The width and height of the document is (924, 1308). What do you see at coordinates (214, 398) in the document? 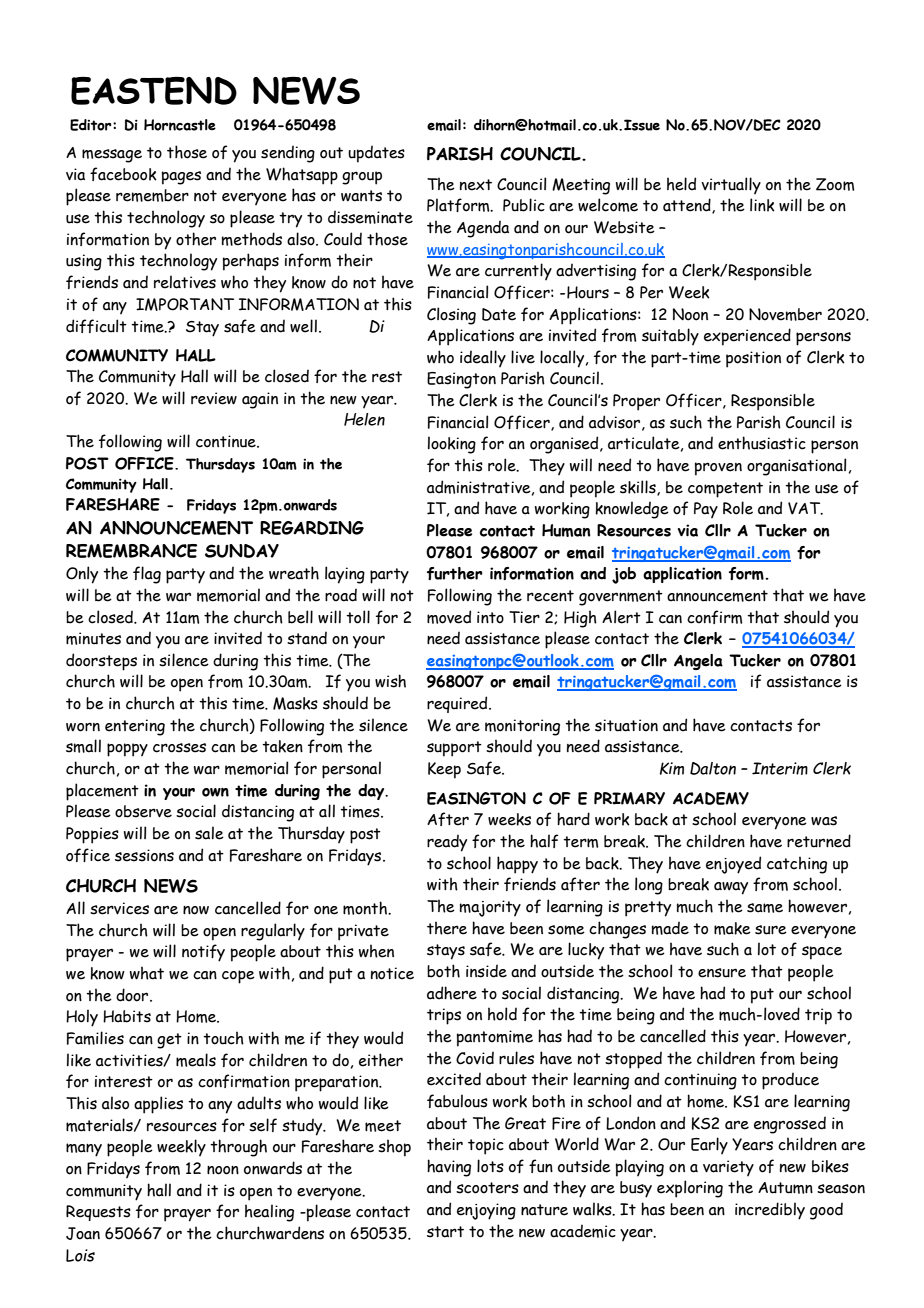
I see `review` at bounding box center [214, 398].
